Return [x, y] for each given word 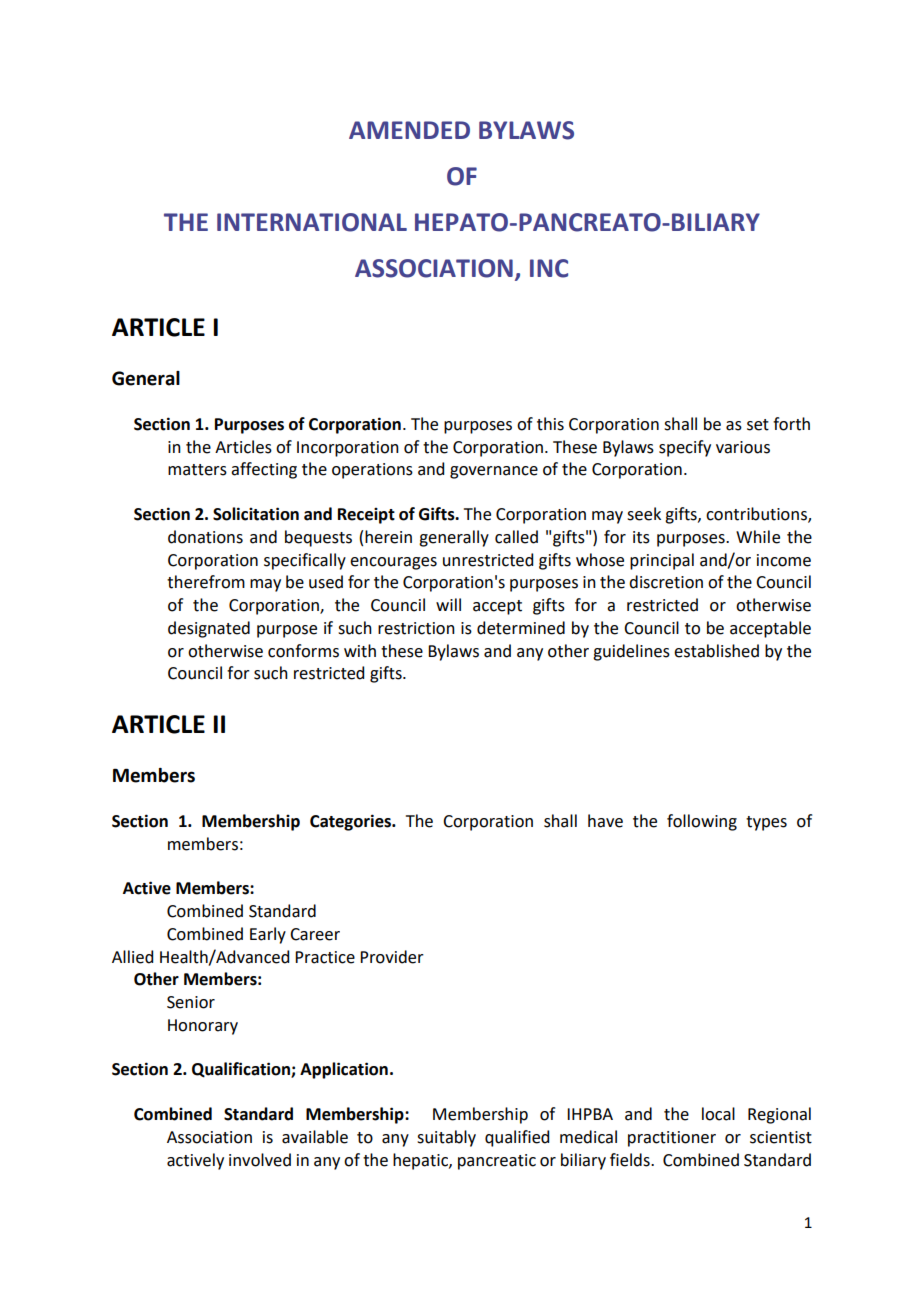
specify [685, 448]
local [718, 1114]
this [550, 424]
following [702, 822]
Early [268, 935]
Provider [392, 957]
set [758, 425]
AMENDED [409, 130]
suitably [446, 1138]
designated [209, 629]
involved [260, 1160]
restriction [416, 628]
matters [197, 470]
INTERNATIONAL [312, 222]
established [716, 651]
